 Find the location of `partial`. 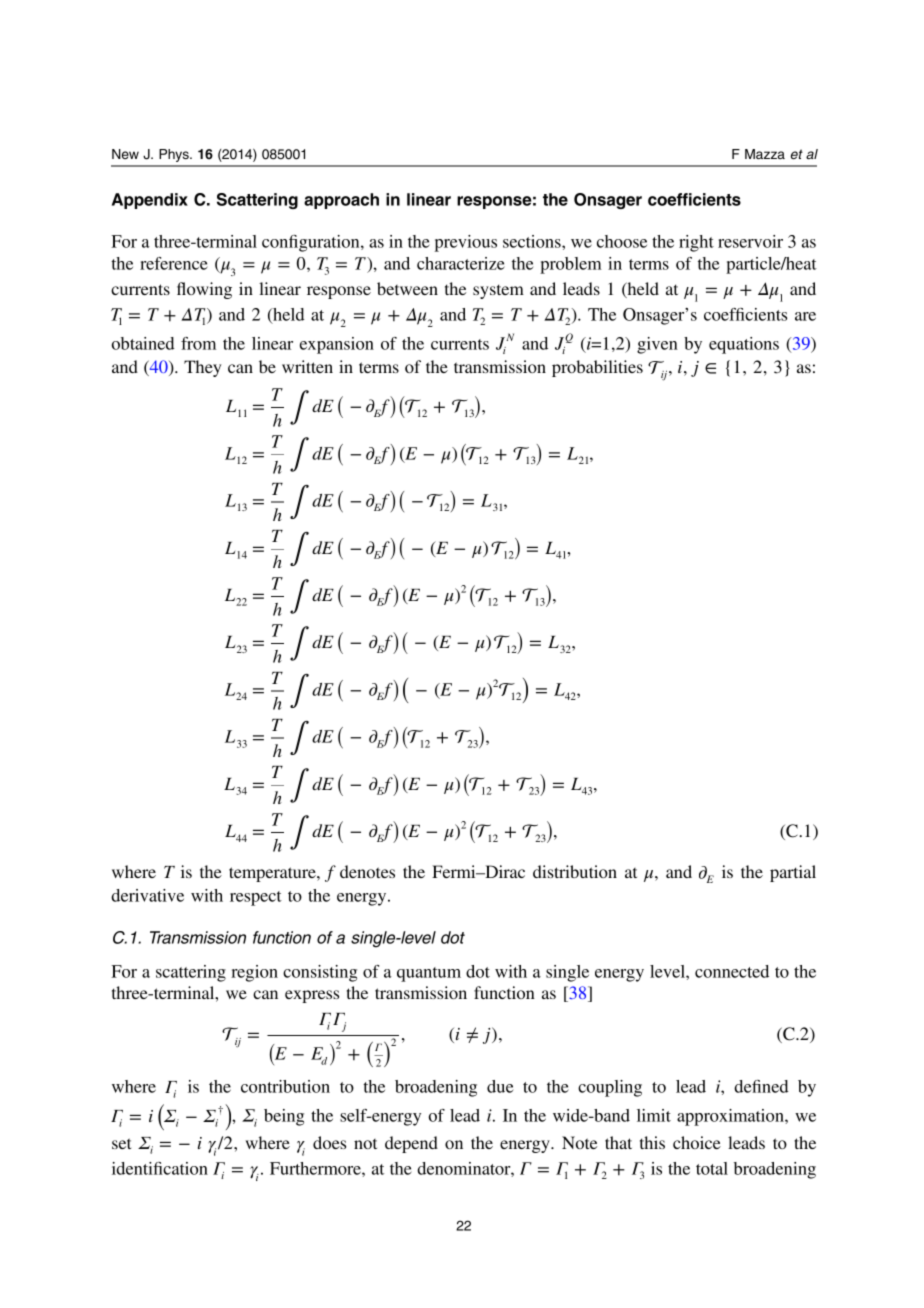

partial is located at coordinates (793, 873).
